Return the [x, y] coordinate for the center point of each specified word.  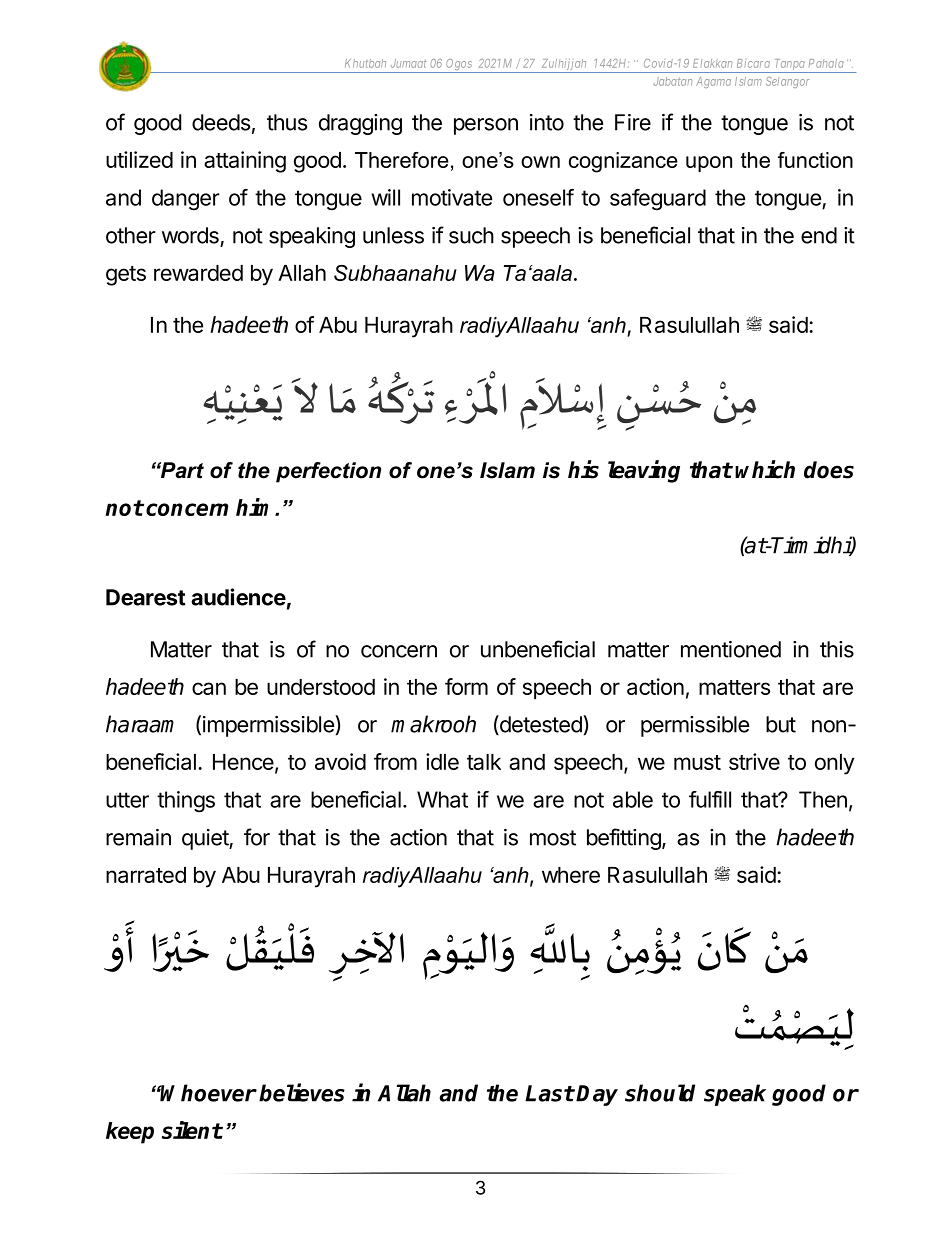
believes [302, 1092]
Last [549, 1093]
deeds [221, 122]
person [486, 126]
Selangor [787, 82]
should [660, 1093]
